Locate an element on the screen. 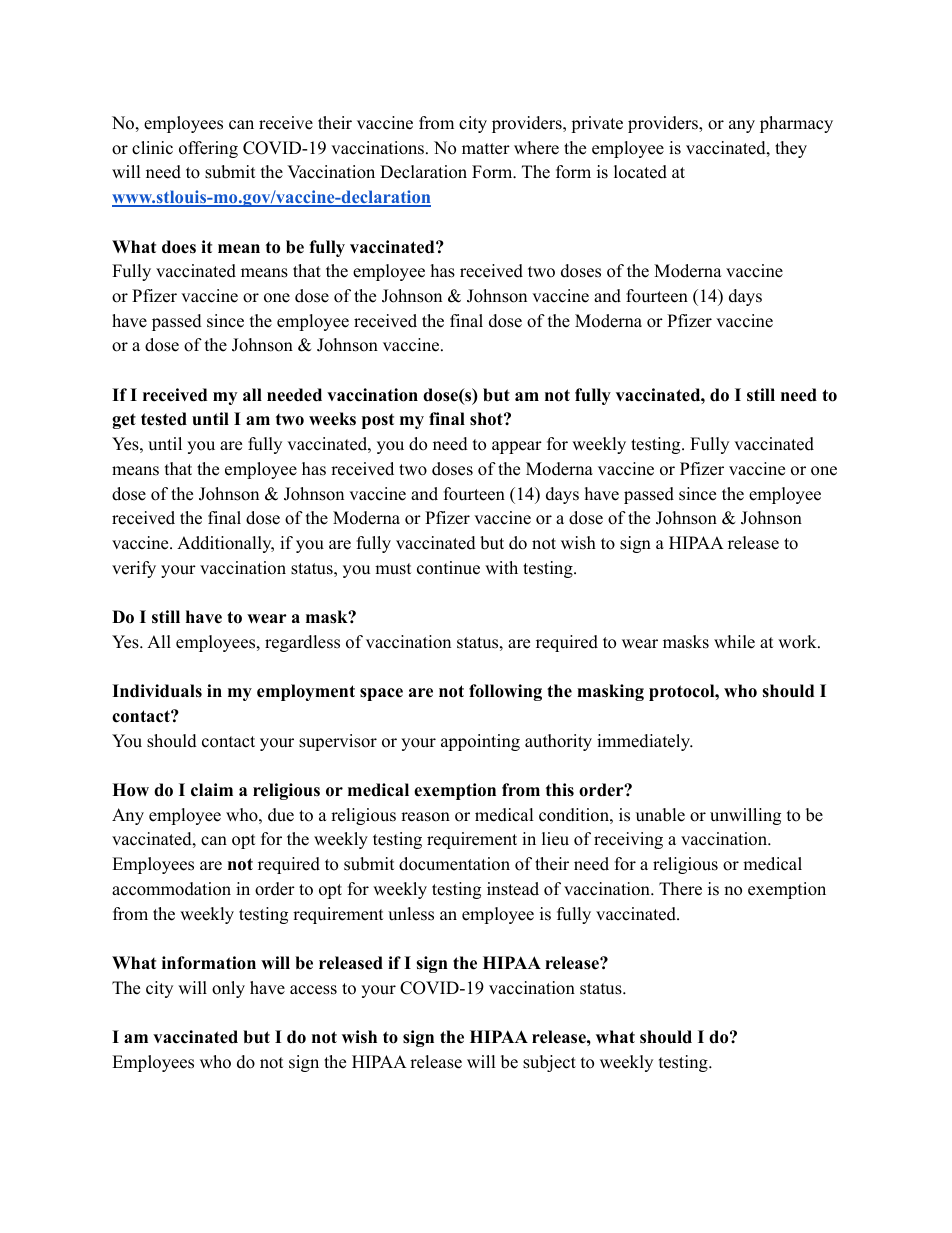 This screenshot has height=1233, width=952. offering is located at coordinates (208, 149).
